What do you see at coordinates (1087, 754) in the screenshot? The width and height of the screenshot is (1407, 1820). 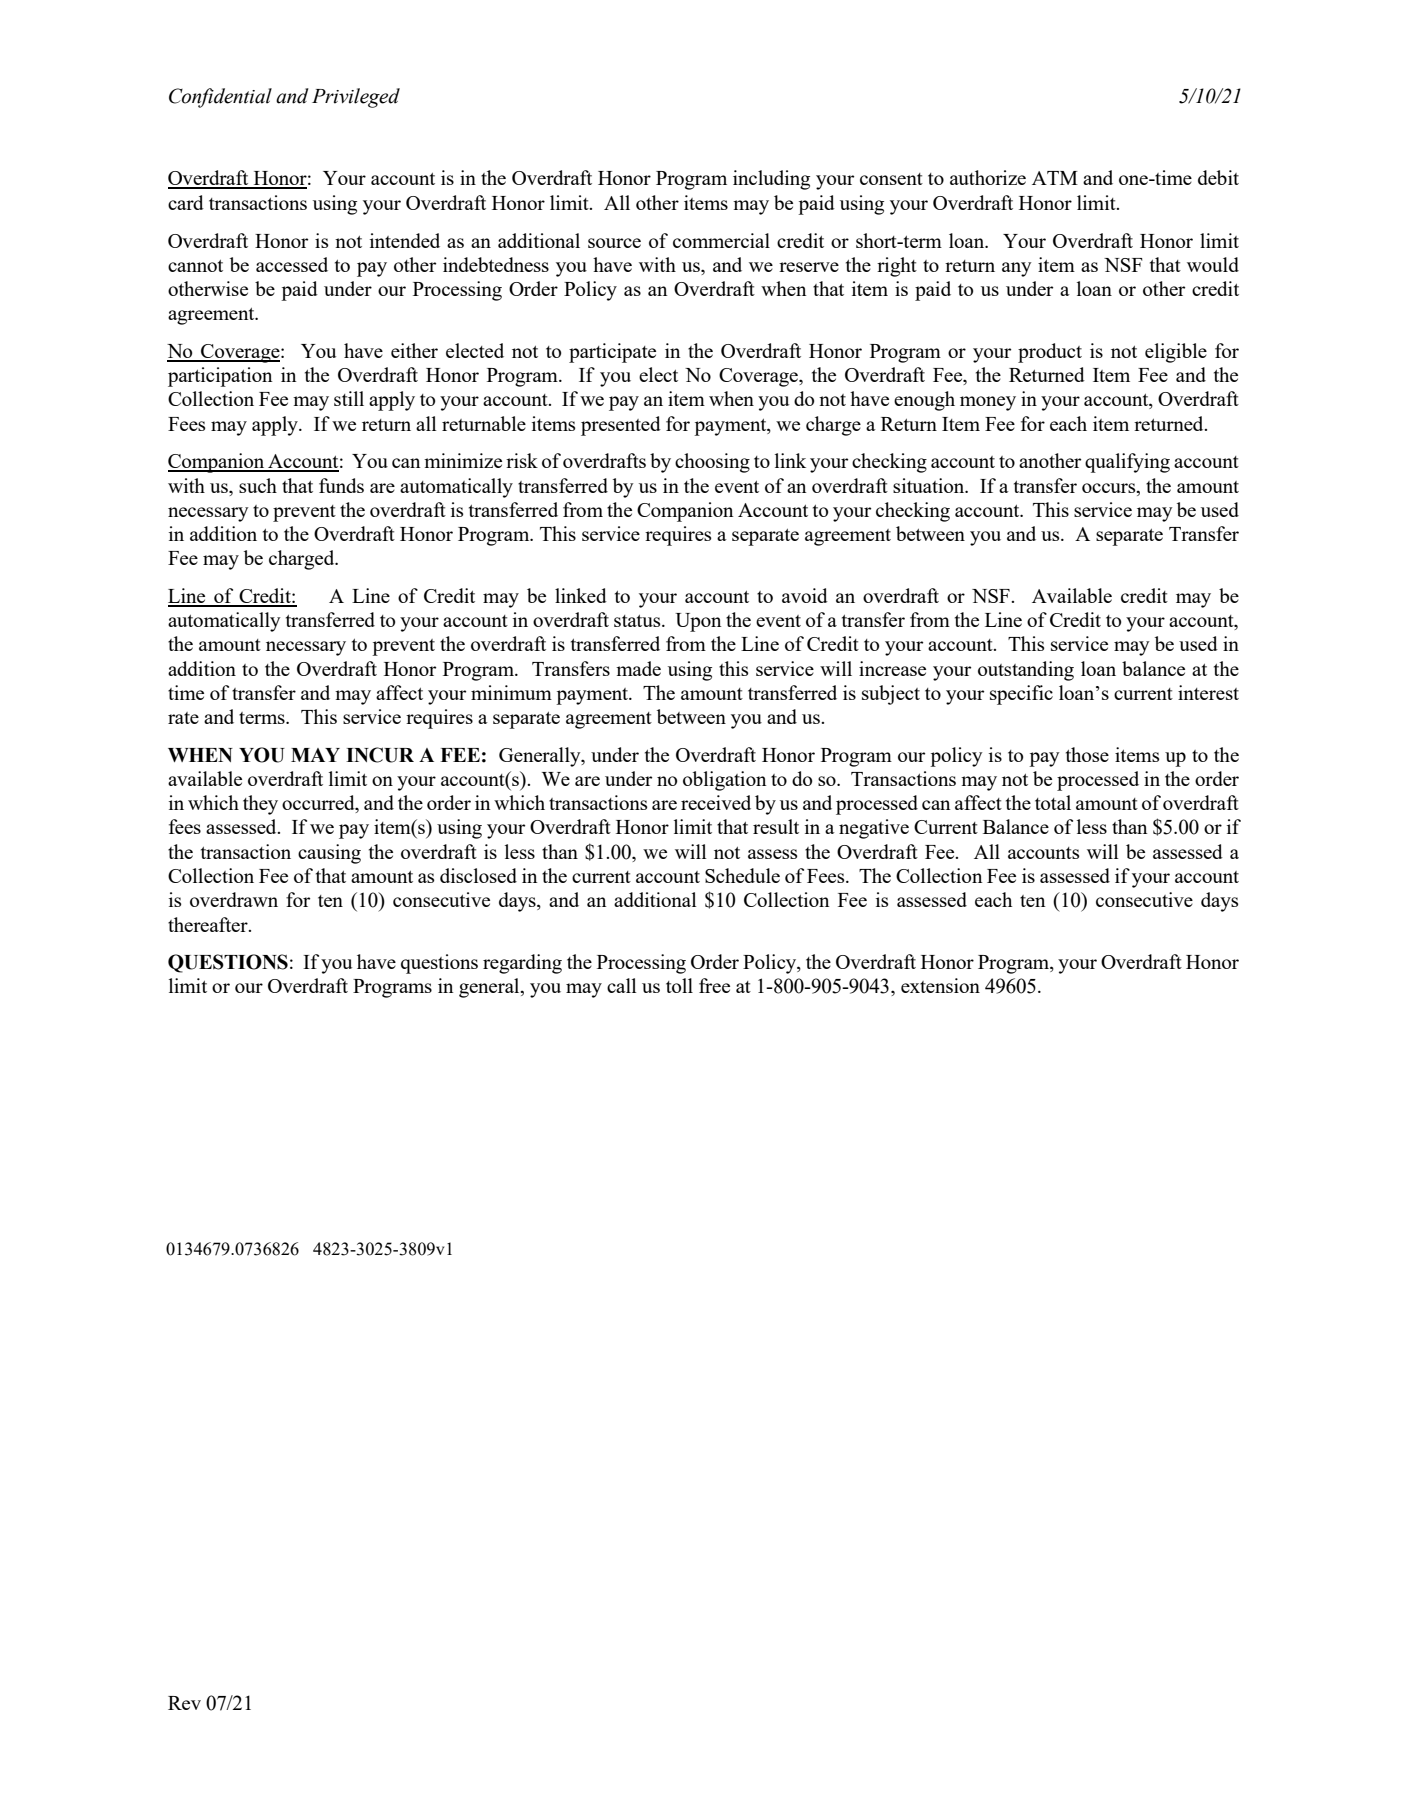 I see `those` at bounding box center [1087, 754].
